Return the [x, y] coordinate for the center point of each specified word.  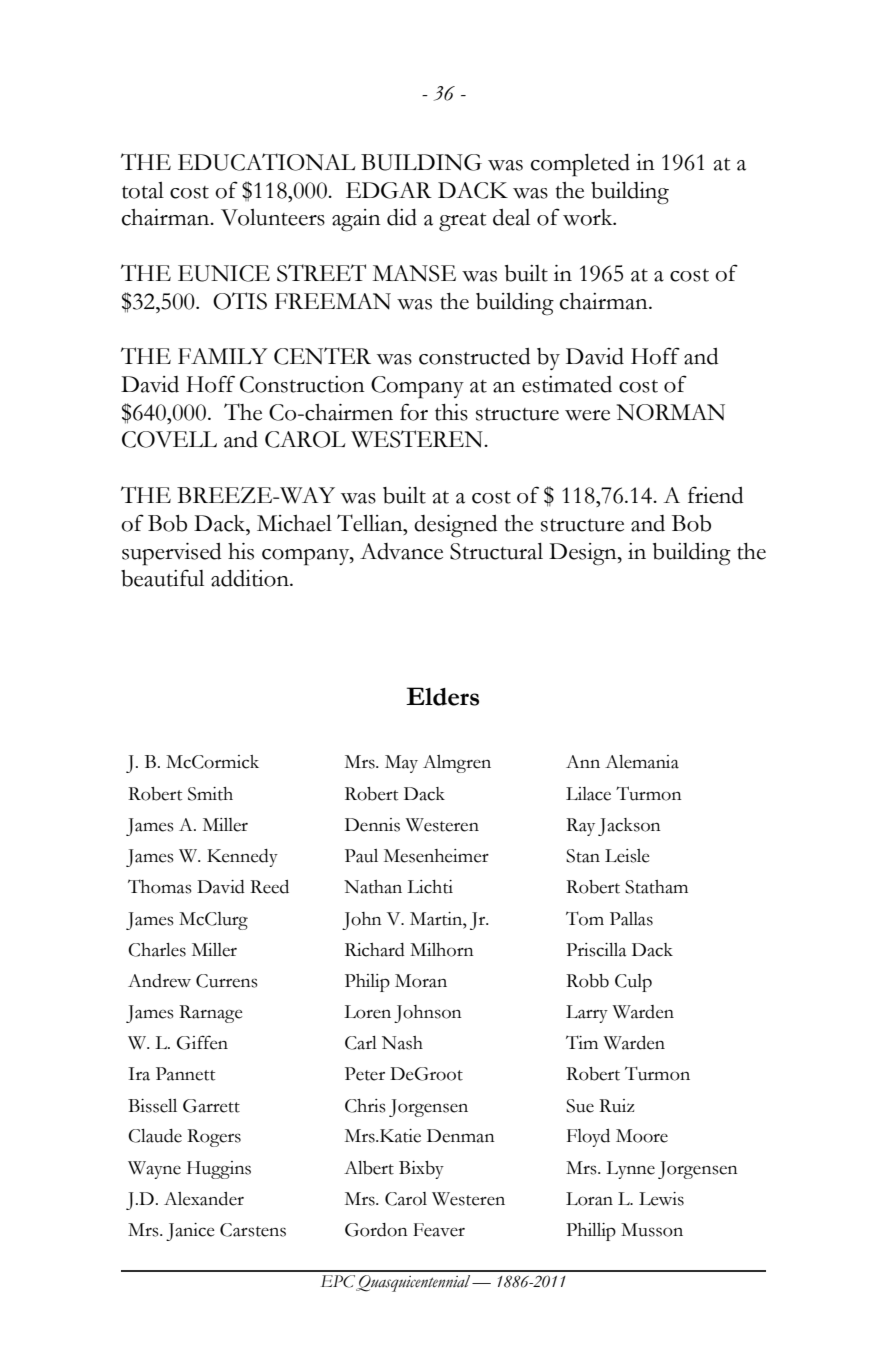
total [143, 190]
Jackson [629, 827]
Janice [190, 1232]
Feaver [439, 1230]
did [402, 217]
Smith [210, 794]
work [589, 217]
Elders [442, 696]
